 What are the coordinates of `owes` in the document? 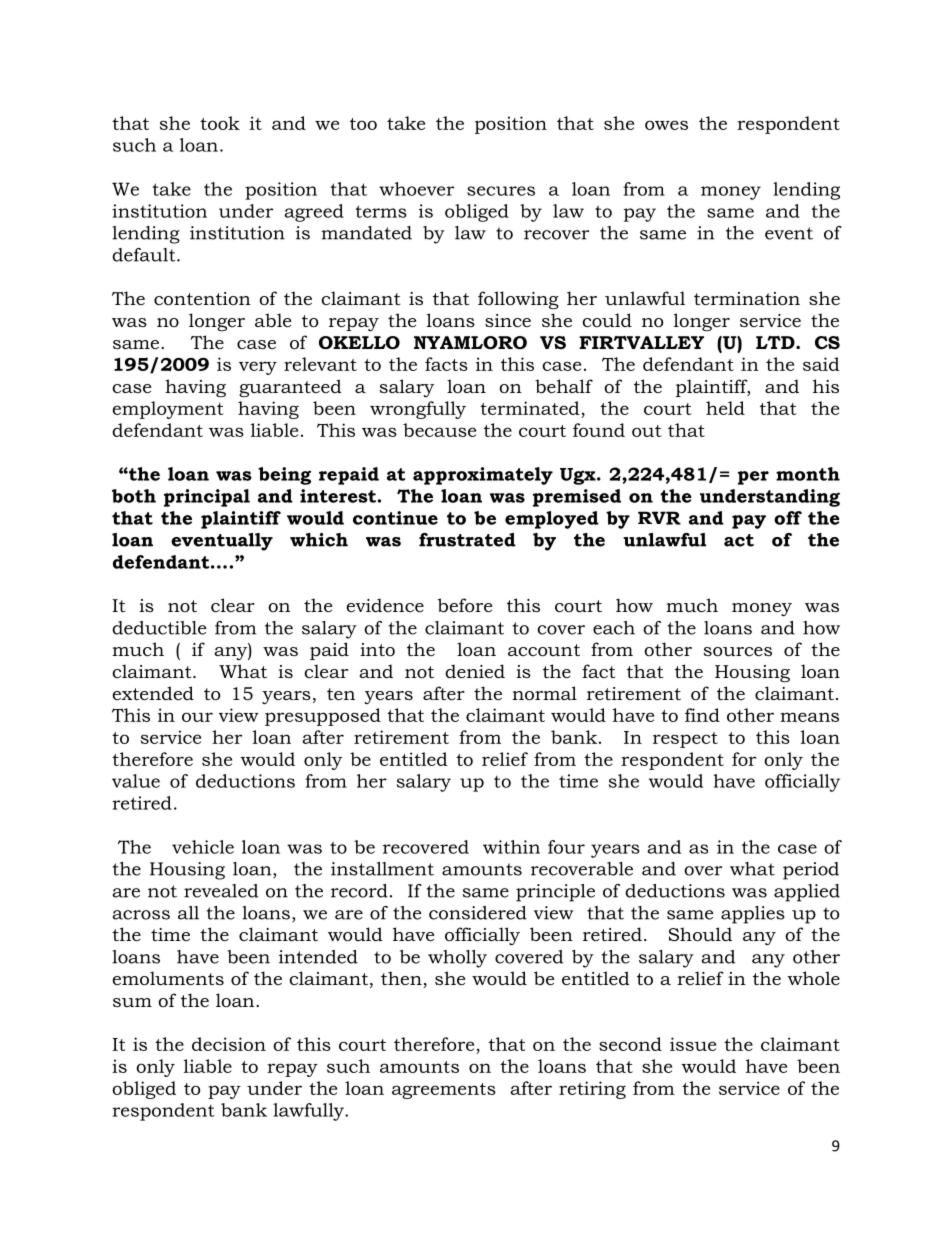 It's located at (666, 125).
